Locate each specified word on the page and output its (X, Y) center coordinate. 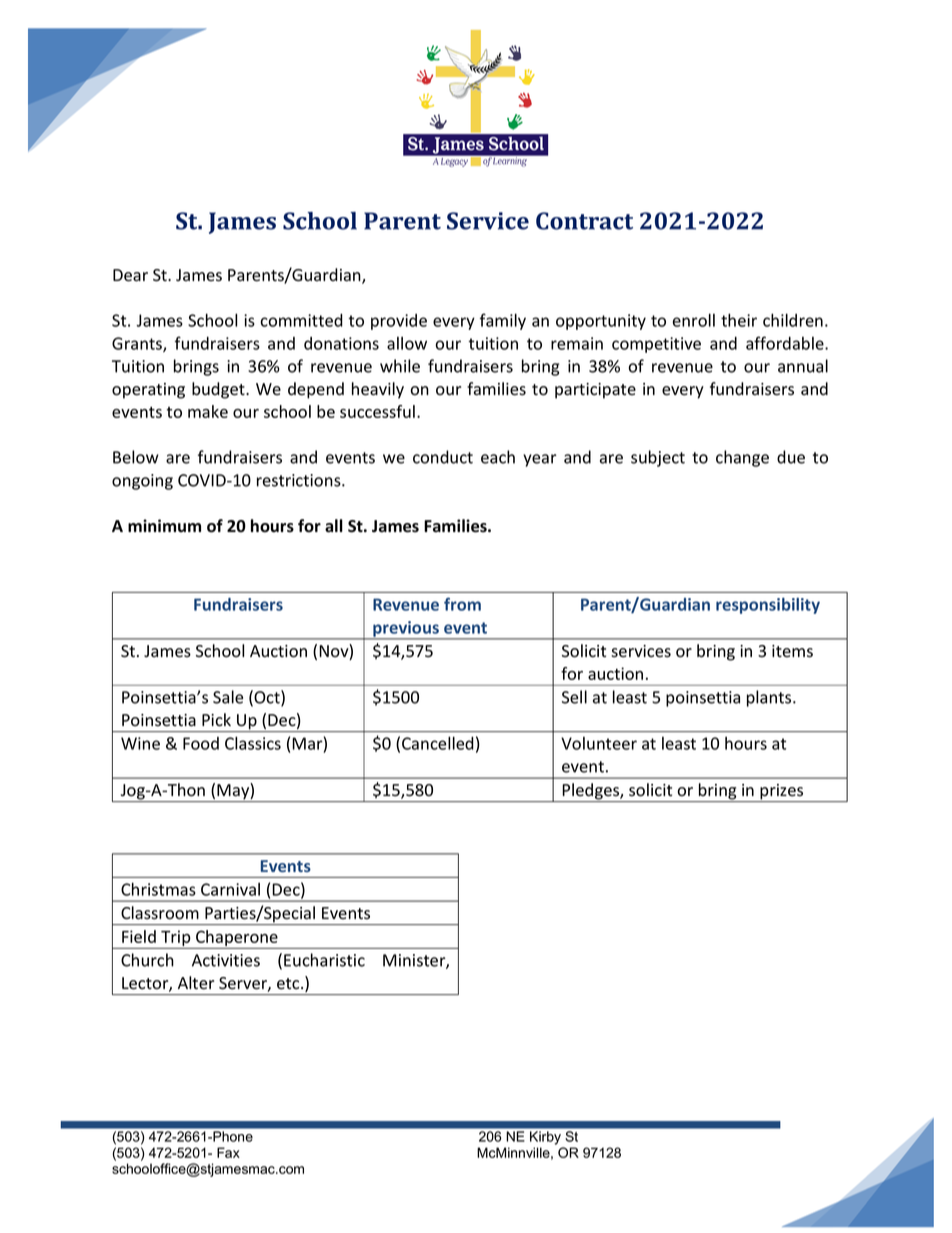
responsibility (768, 606)
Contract (584, 221)
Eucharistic (324, 960)
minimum (164, 525)
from (462, 604)
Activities (226, 960)
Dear (130, 275)
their (739, 320)
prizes (782, 793)
